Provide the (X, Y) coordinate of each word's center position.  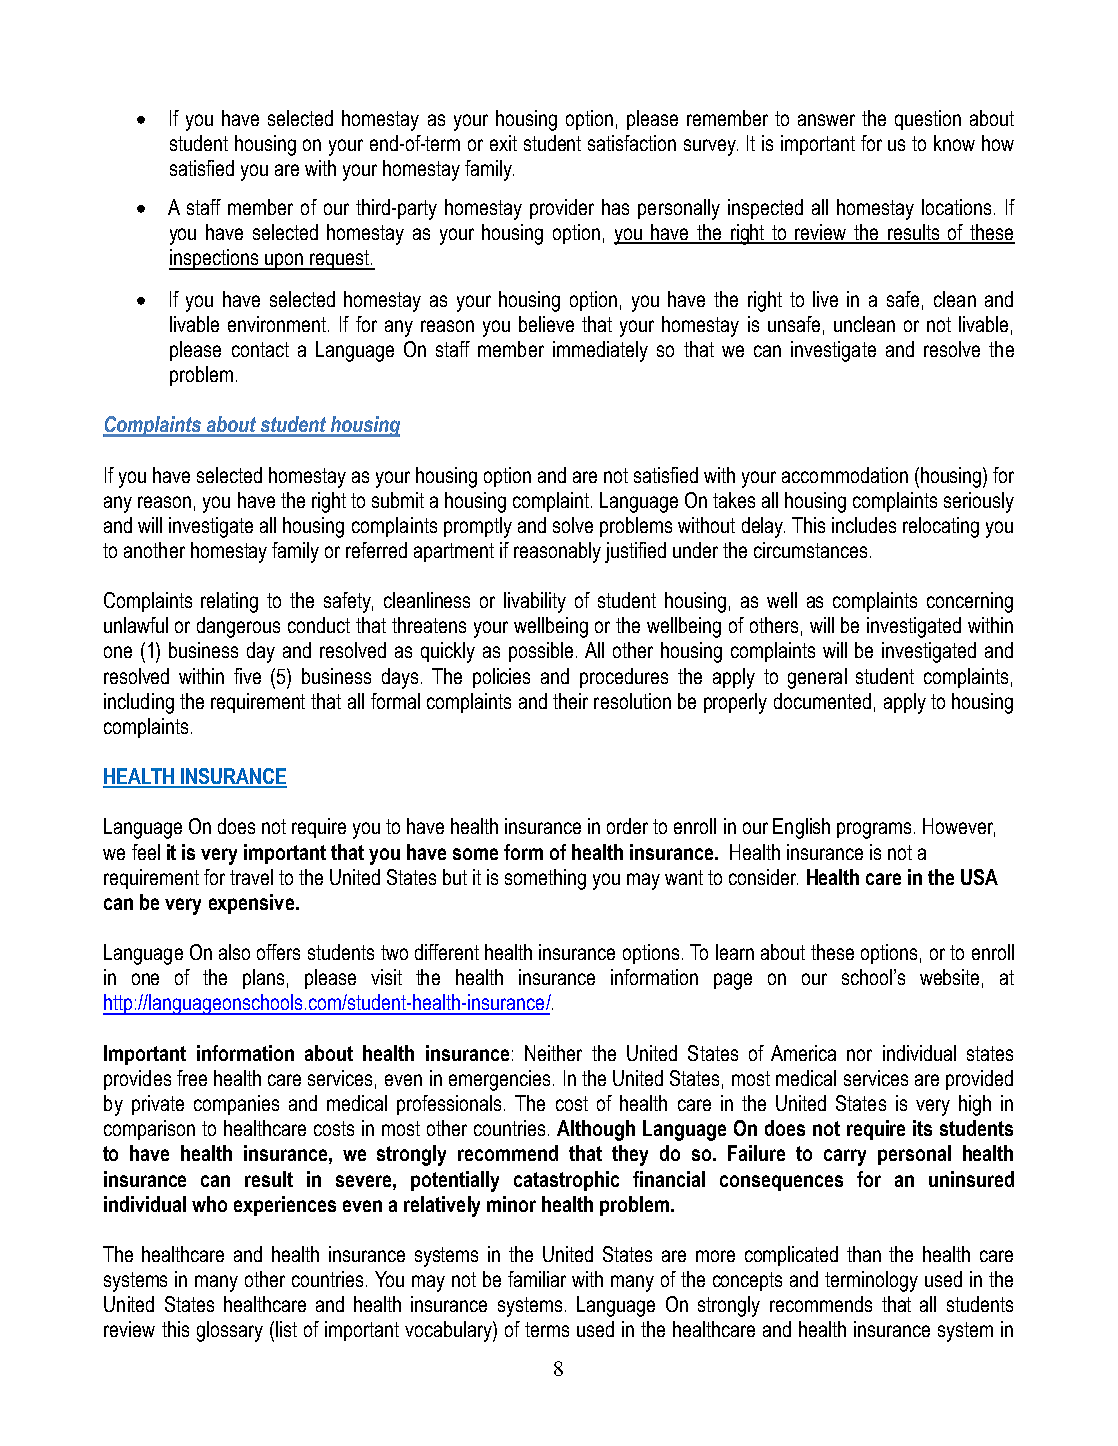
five (247, 676)
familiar (537, 1279)
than (864, 1254)
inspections (215, 259)
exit (503, 143)
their (570, 701)
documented (822, 701)
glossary (230, 1331)
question (928, 120)
